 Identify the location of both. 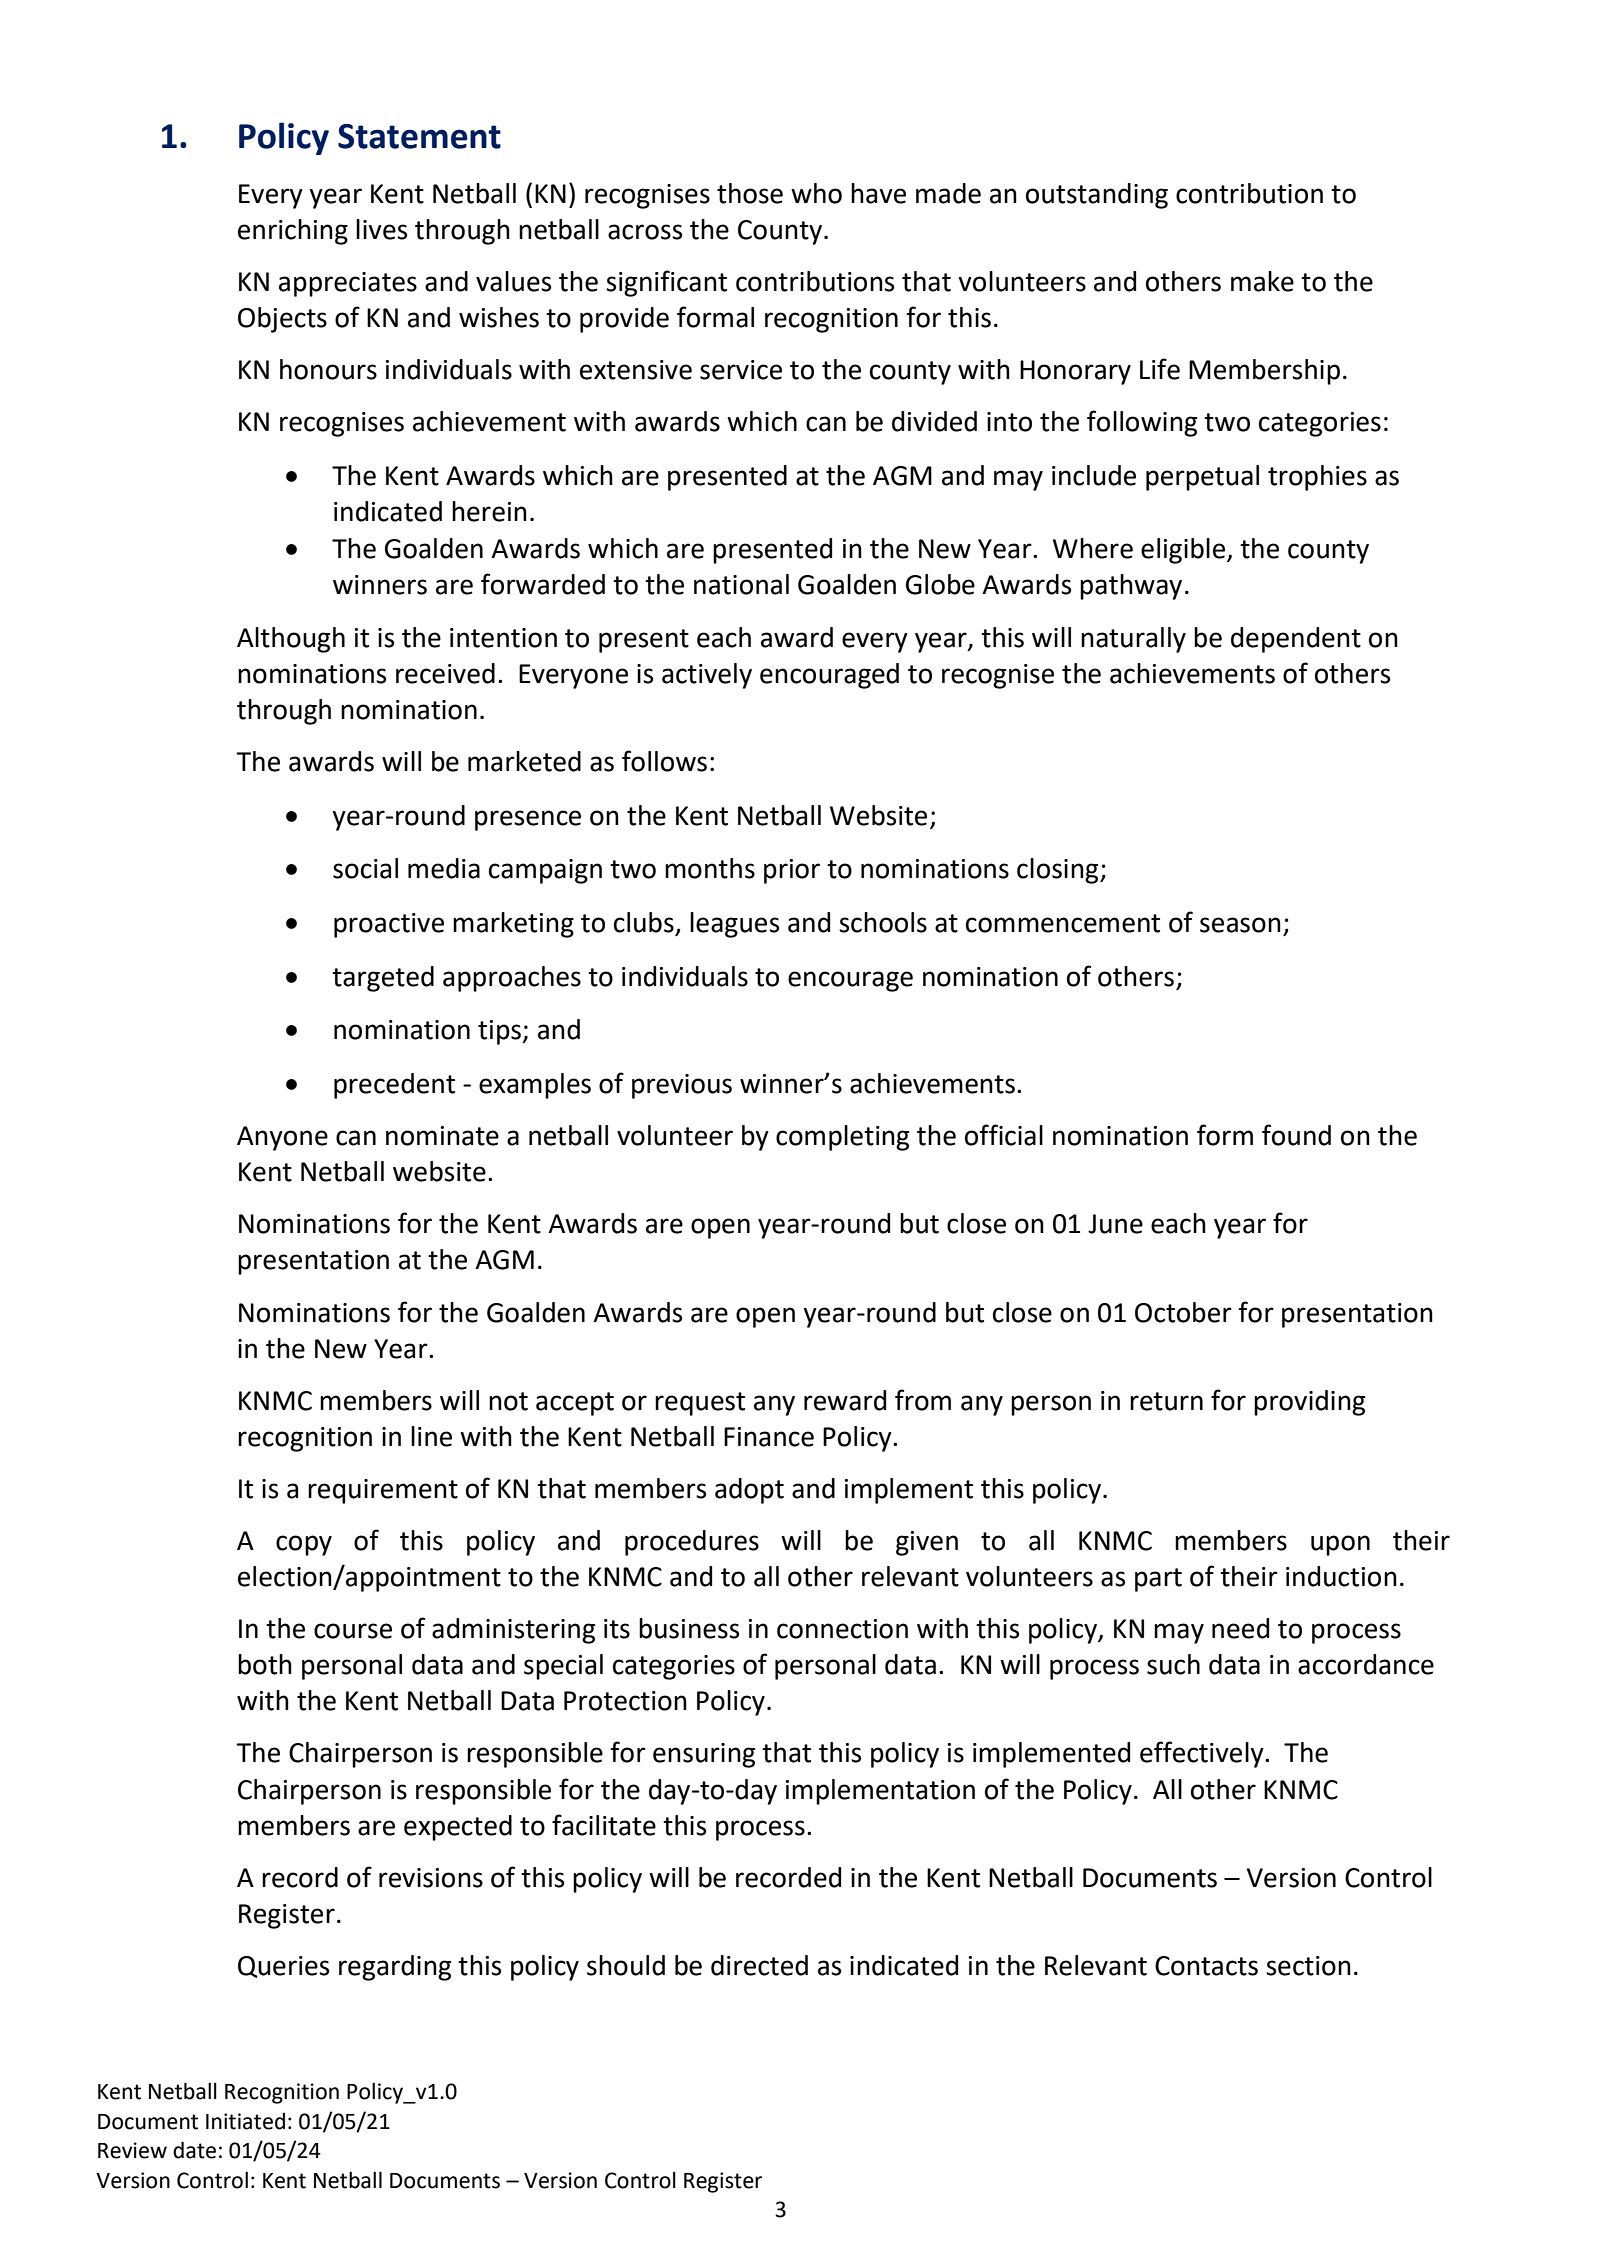
(265, 1664).
